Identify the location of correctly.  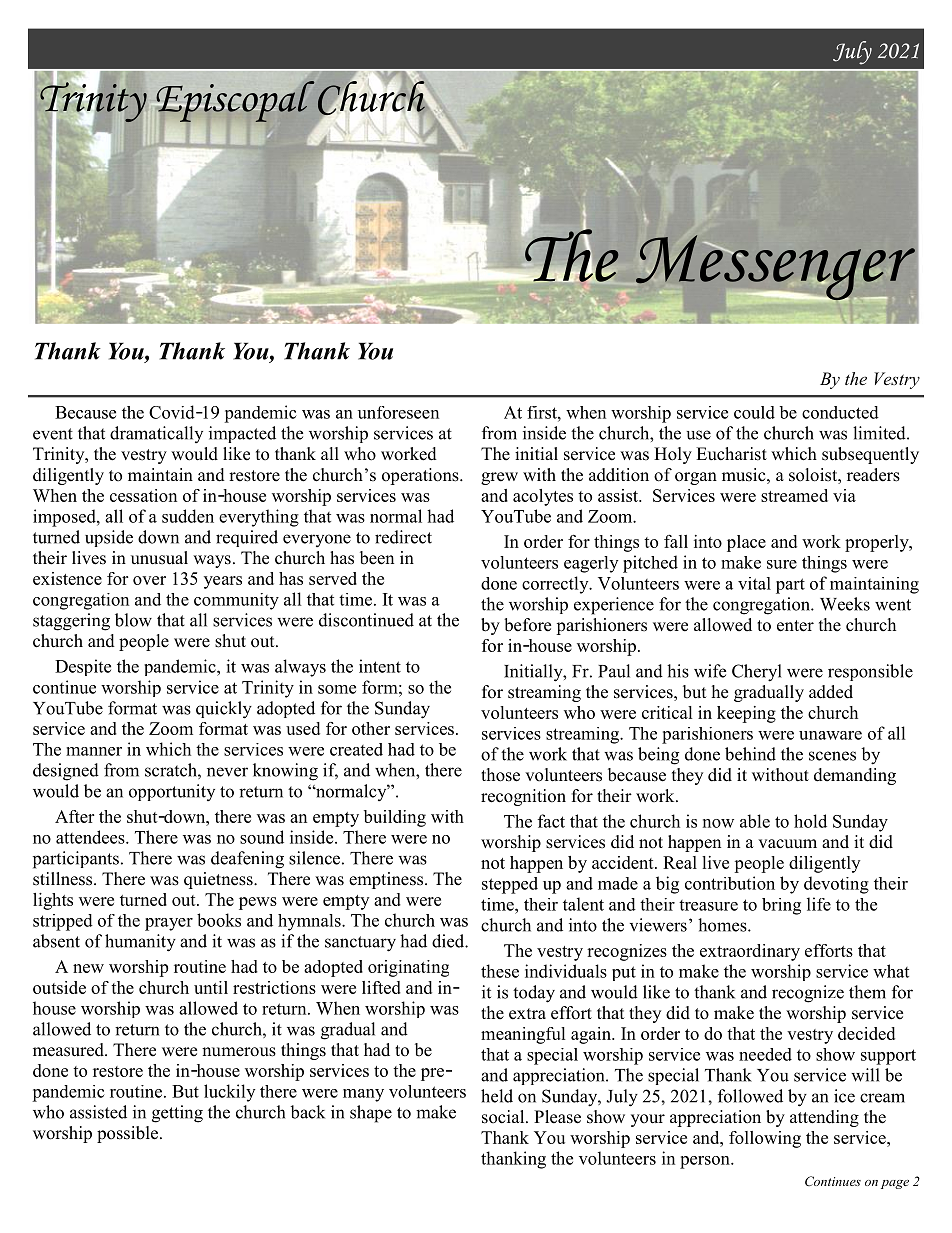
(556, 585).
